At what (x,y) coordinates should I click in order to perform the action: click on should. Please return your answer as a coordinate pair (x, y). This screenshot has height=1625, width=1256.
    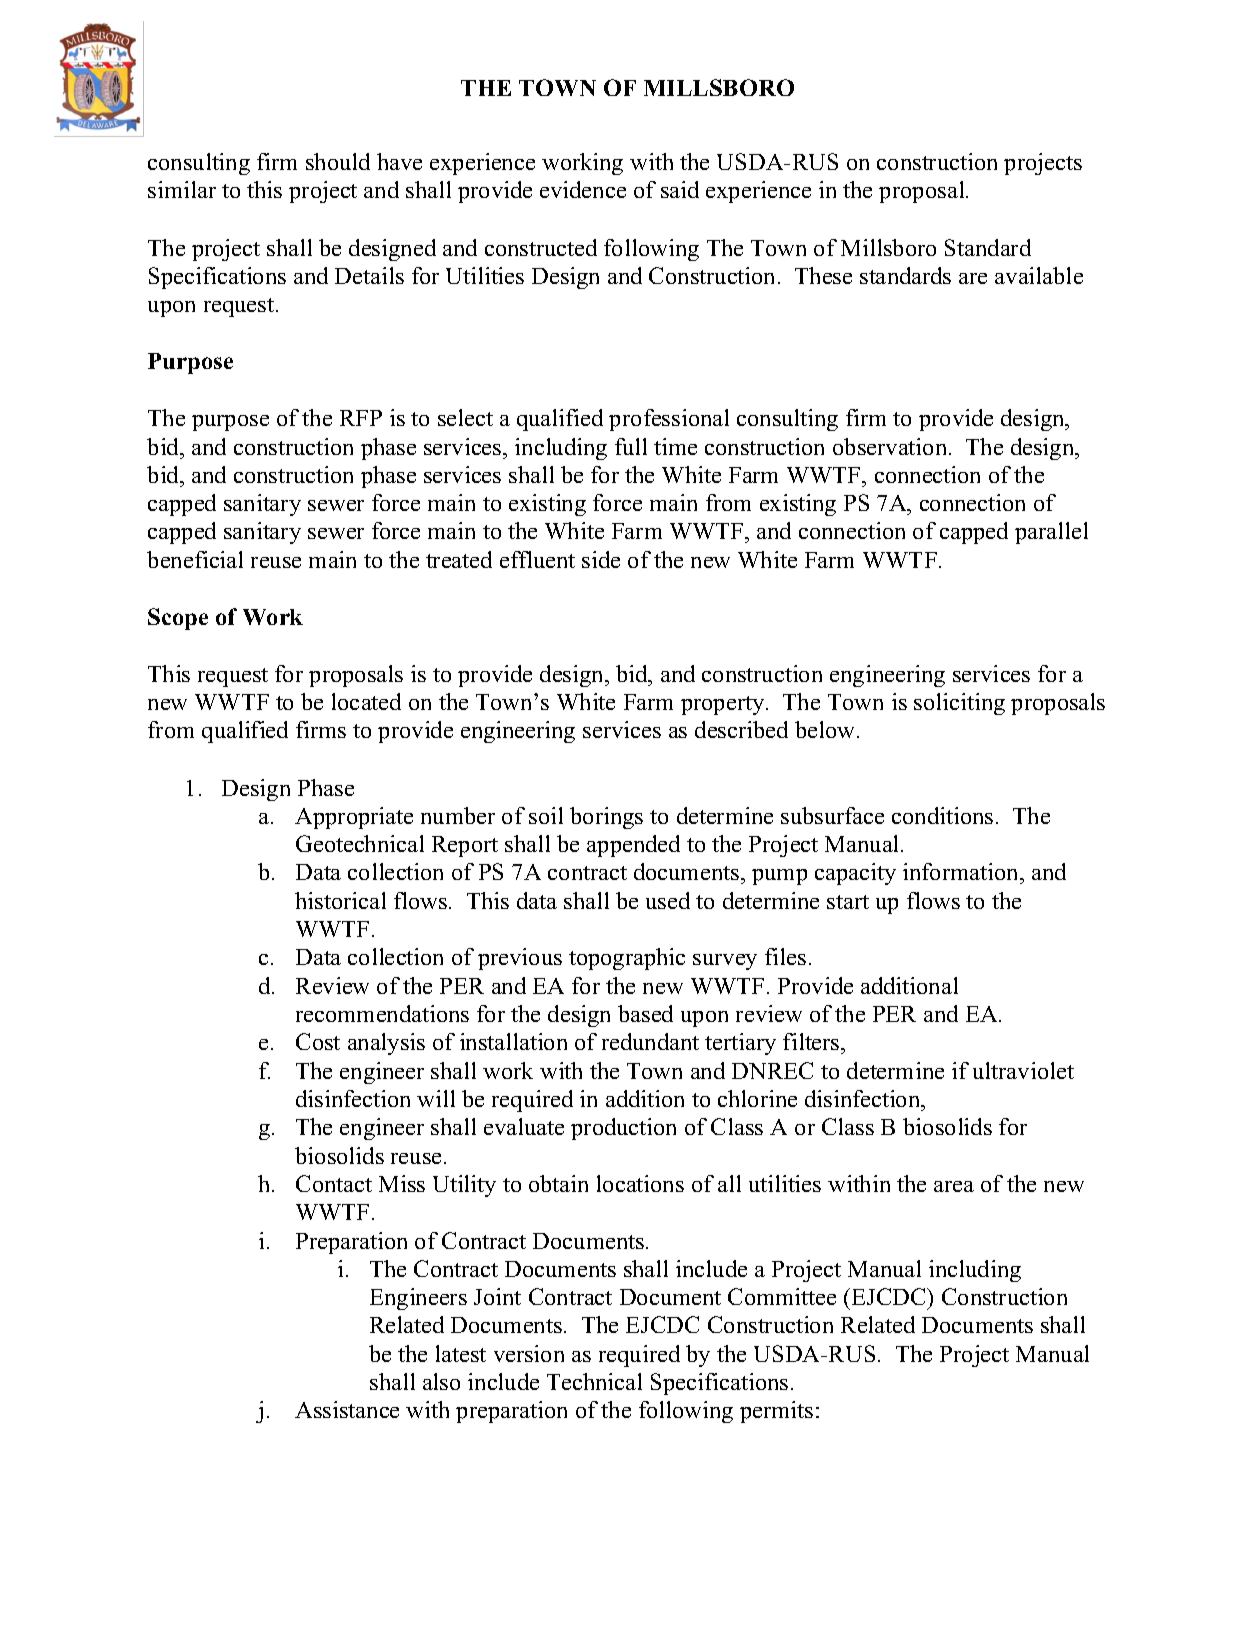
    Looking at the image, I should click on (338, 161).
